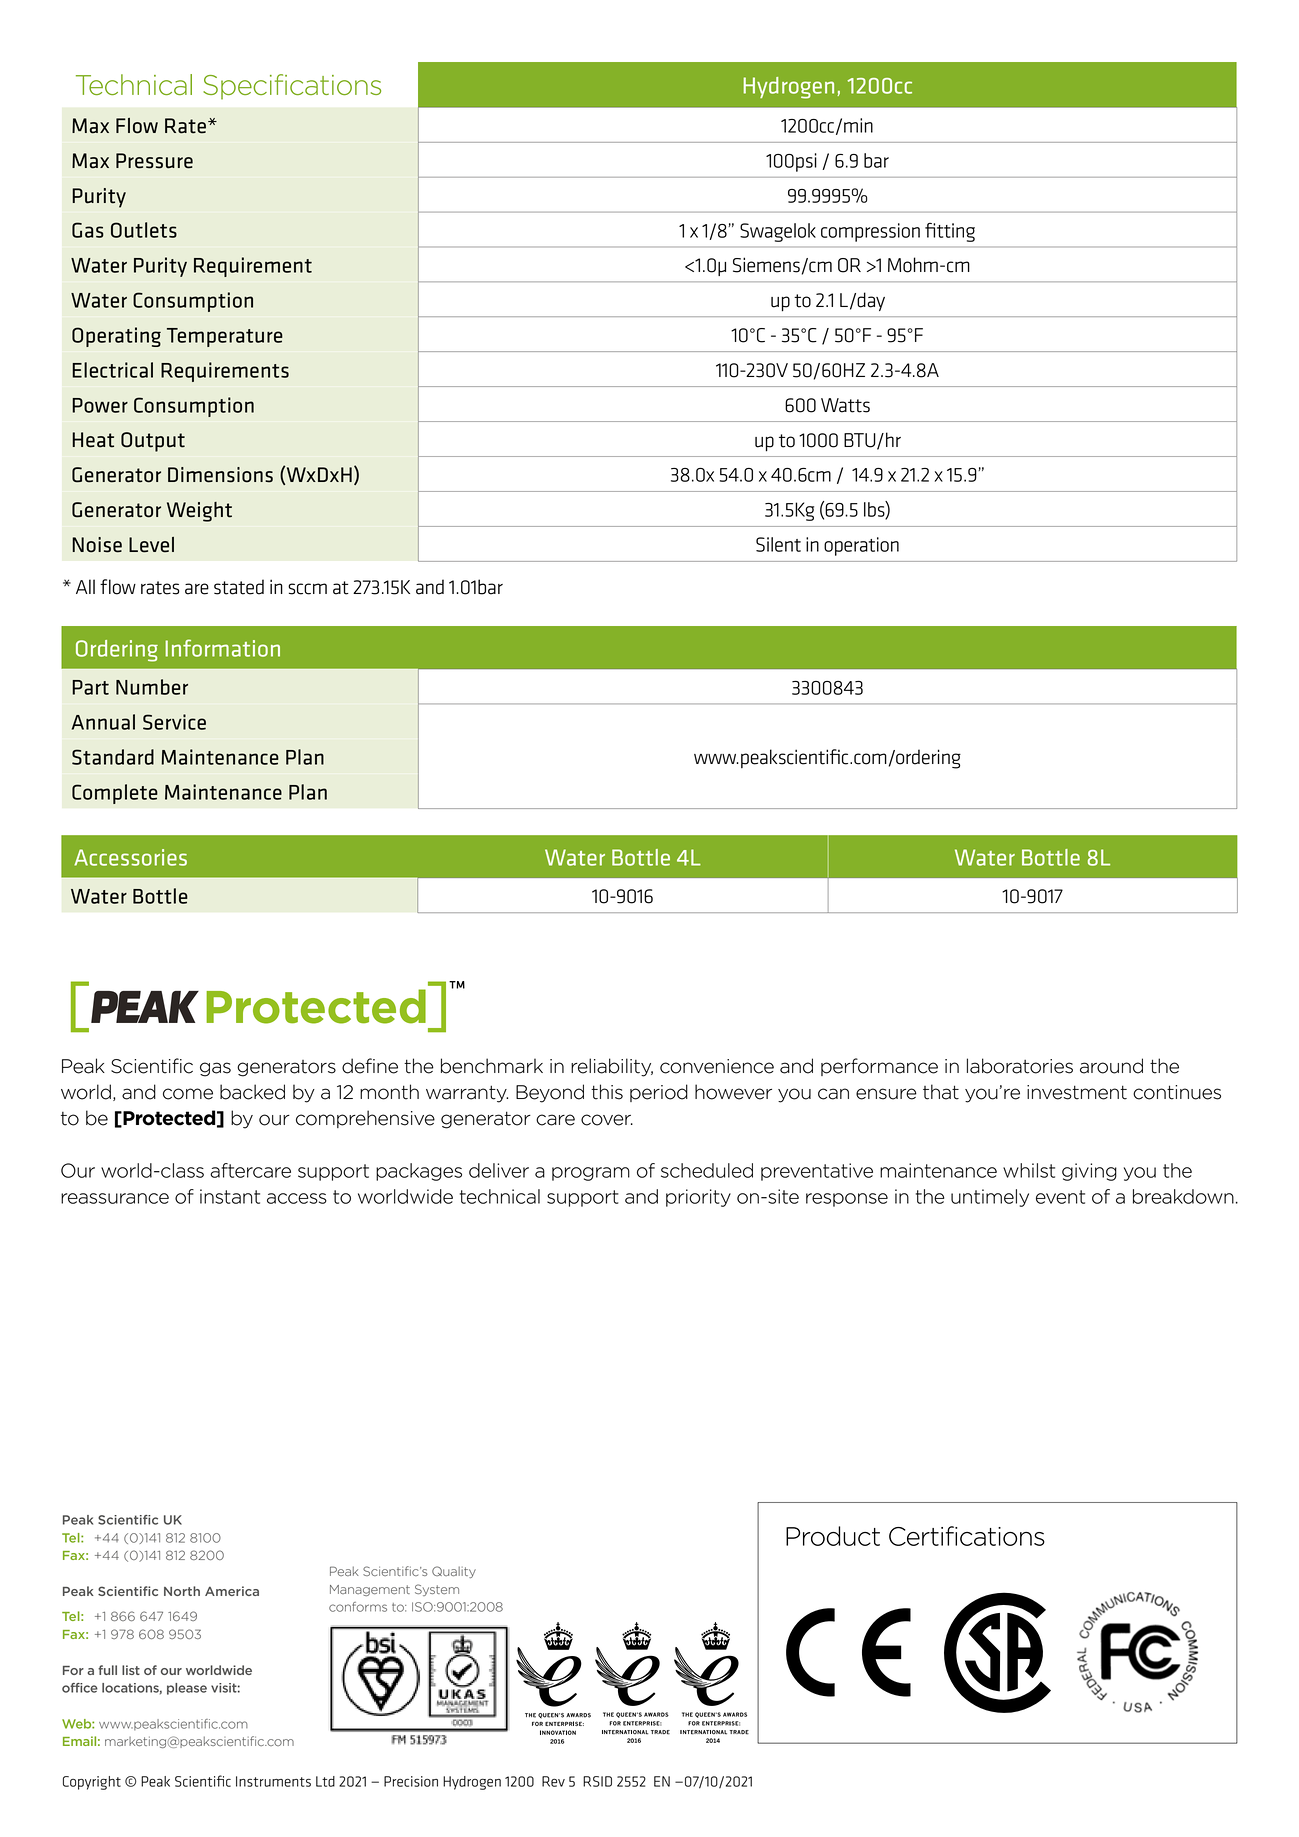  I want to click on Silent, so click(778, 544).
